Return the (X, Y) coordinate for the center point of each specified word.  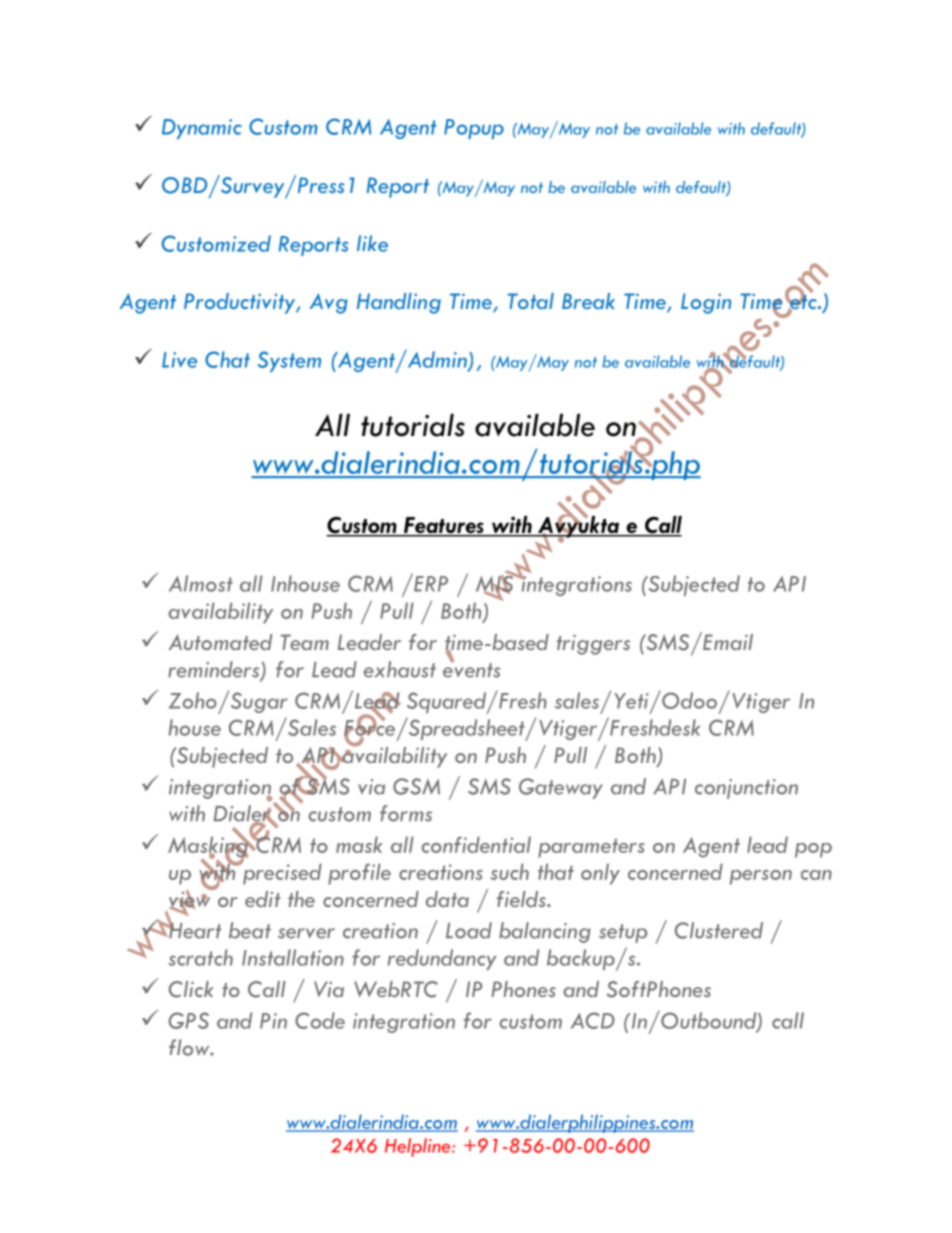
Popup (474, 129)
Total (531, 301)
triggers (593, 644)
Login (706, 303)
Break (588, 301)
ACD (593, 1020)
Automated (220, 642)
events (472, 669)
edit (262, 899)
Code (320, 1020)
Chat (227, 359)
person (761, 877)
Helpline (419, 1147)
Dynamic (202, 129)
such (510, 871)
